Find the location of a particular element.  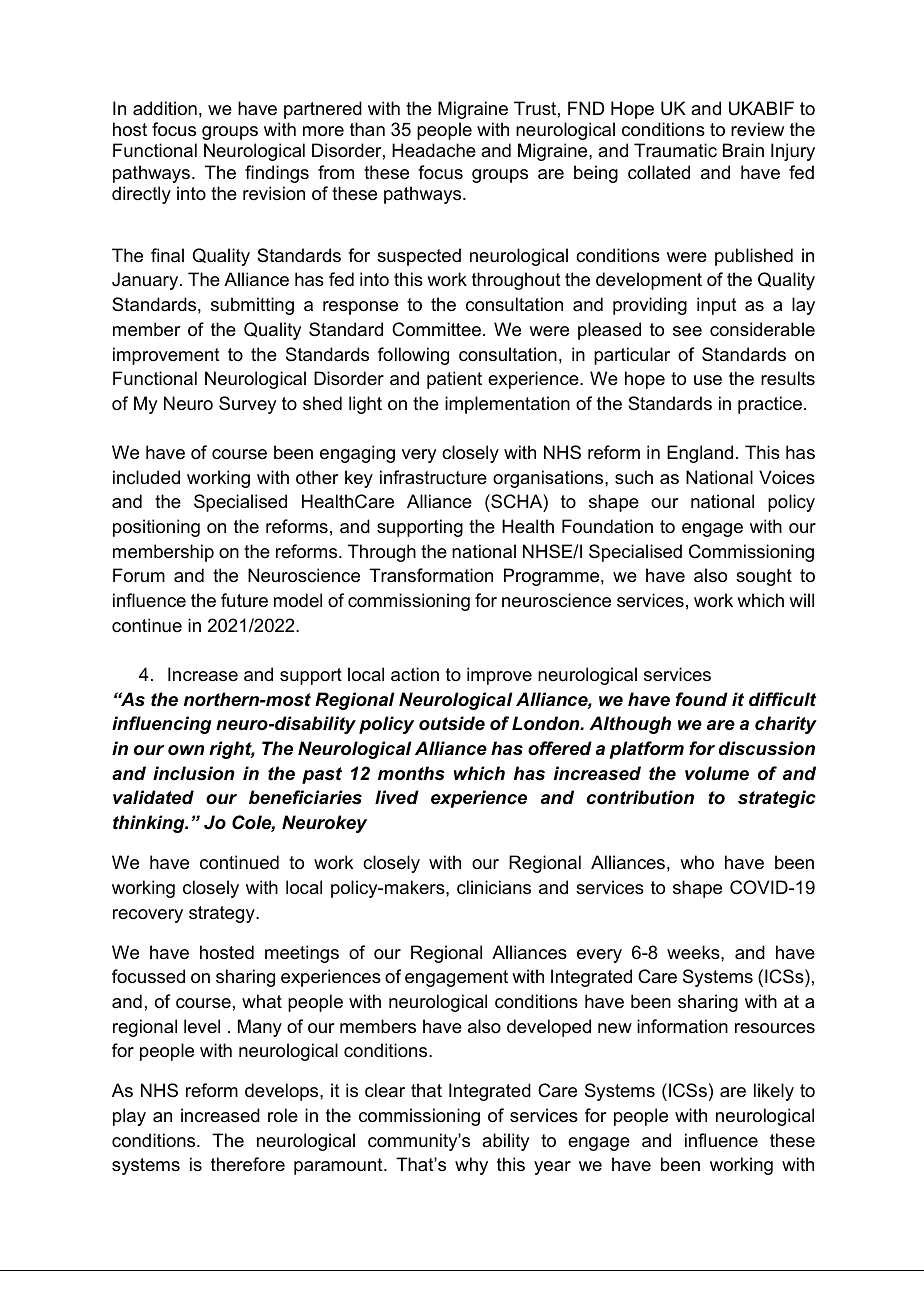

Brain is located at coordinates (743, 150).
